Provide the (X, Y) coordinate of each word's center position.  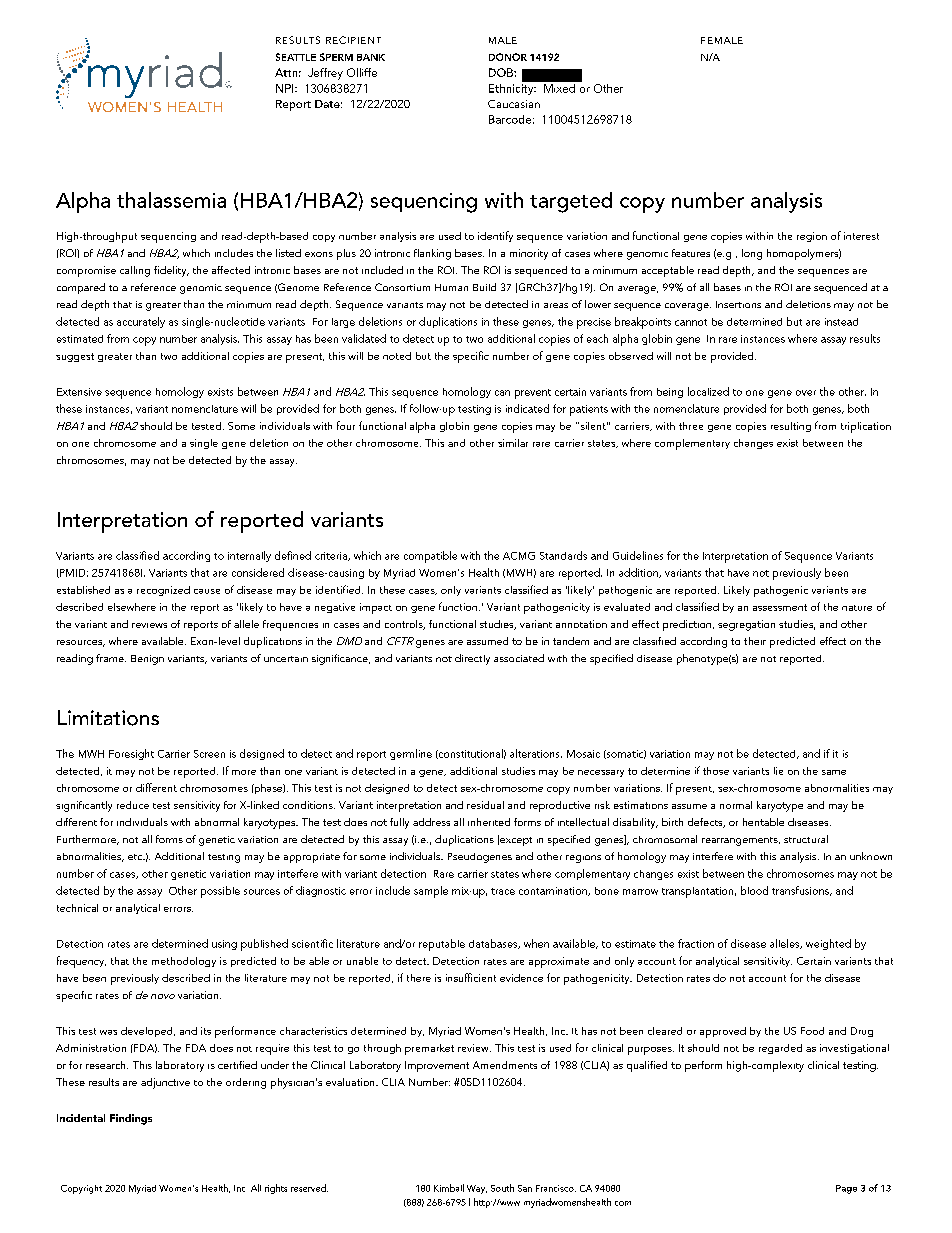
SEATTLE (296, 57)
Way (477, 1189)
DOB (502, 72)
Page (846, 1189)
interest (861, 236)
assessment (780, 607)
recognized (163, 591)
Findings (131, 1119)
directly (472, 659)
